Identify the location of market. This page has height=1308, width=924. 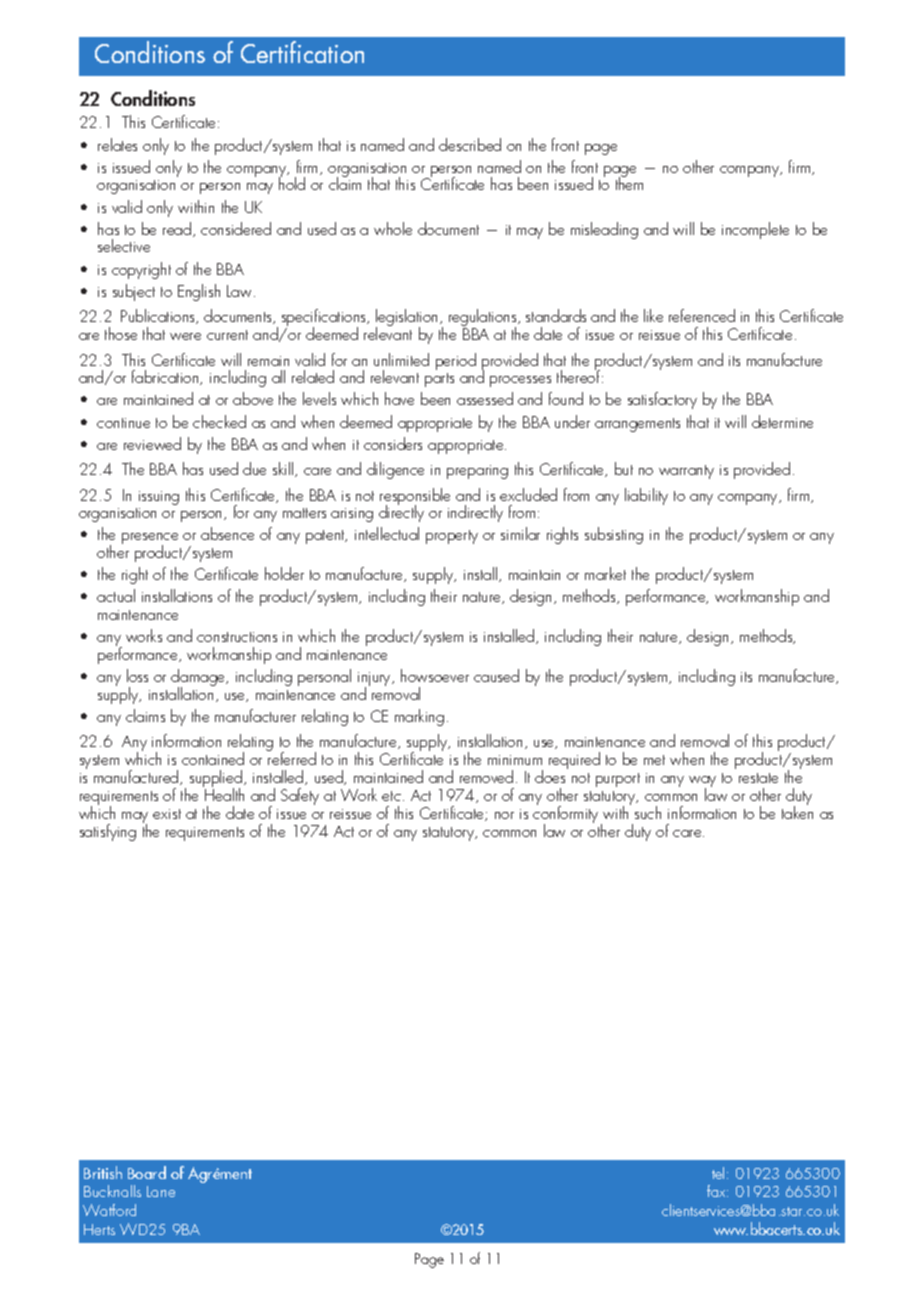
(605, 573).
